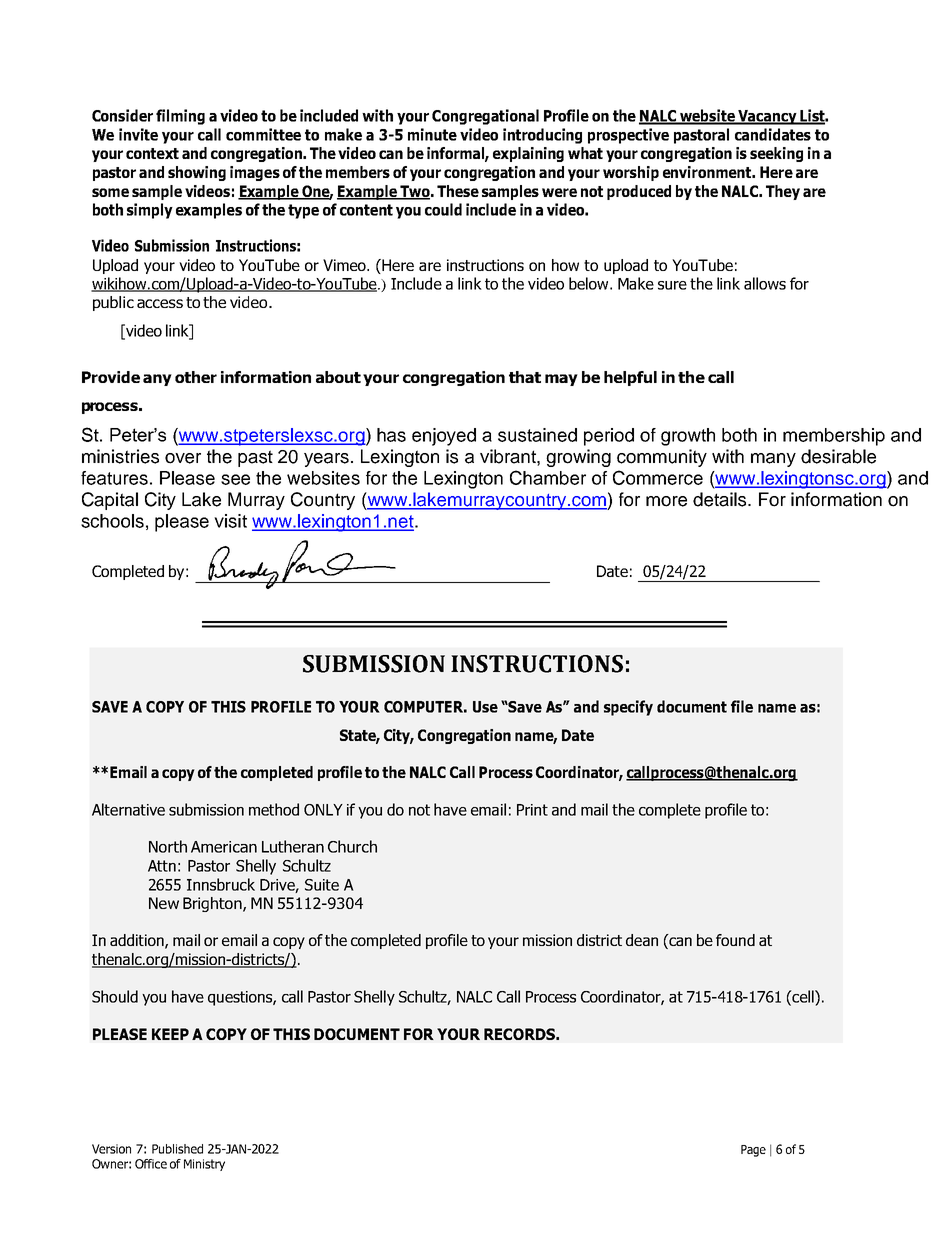 The image size is (952, 1233). I want to click on seeking, so click(776, 154).
